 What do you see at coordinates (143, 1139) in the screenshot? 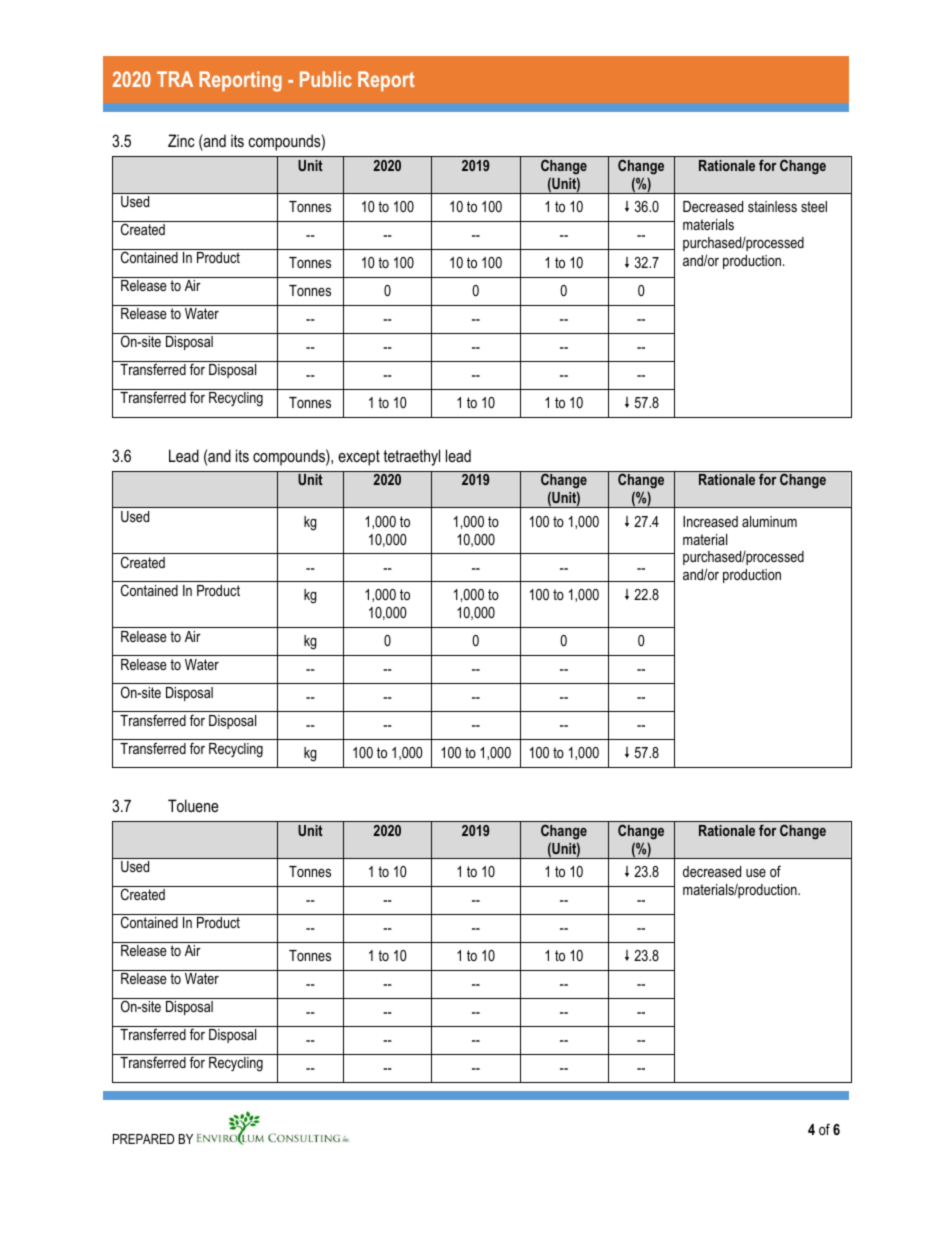
I see `PREPARED` at bounding box center [143, 1139].
